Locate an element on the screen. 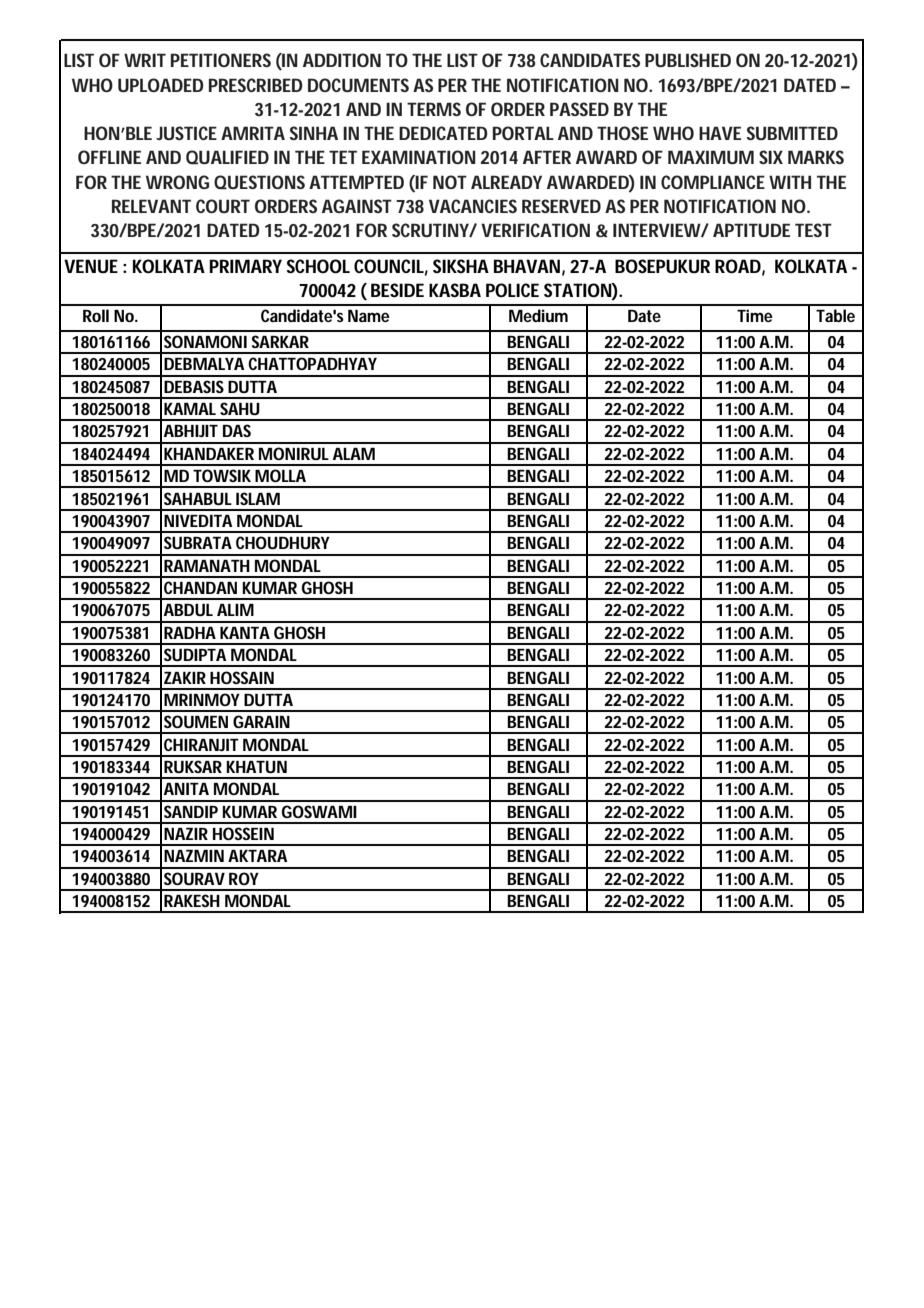  ROY is located at coordinates (244, 878).
